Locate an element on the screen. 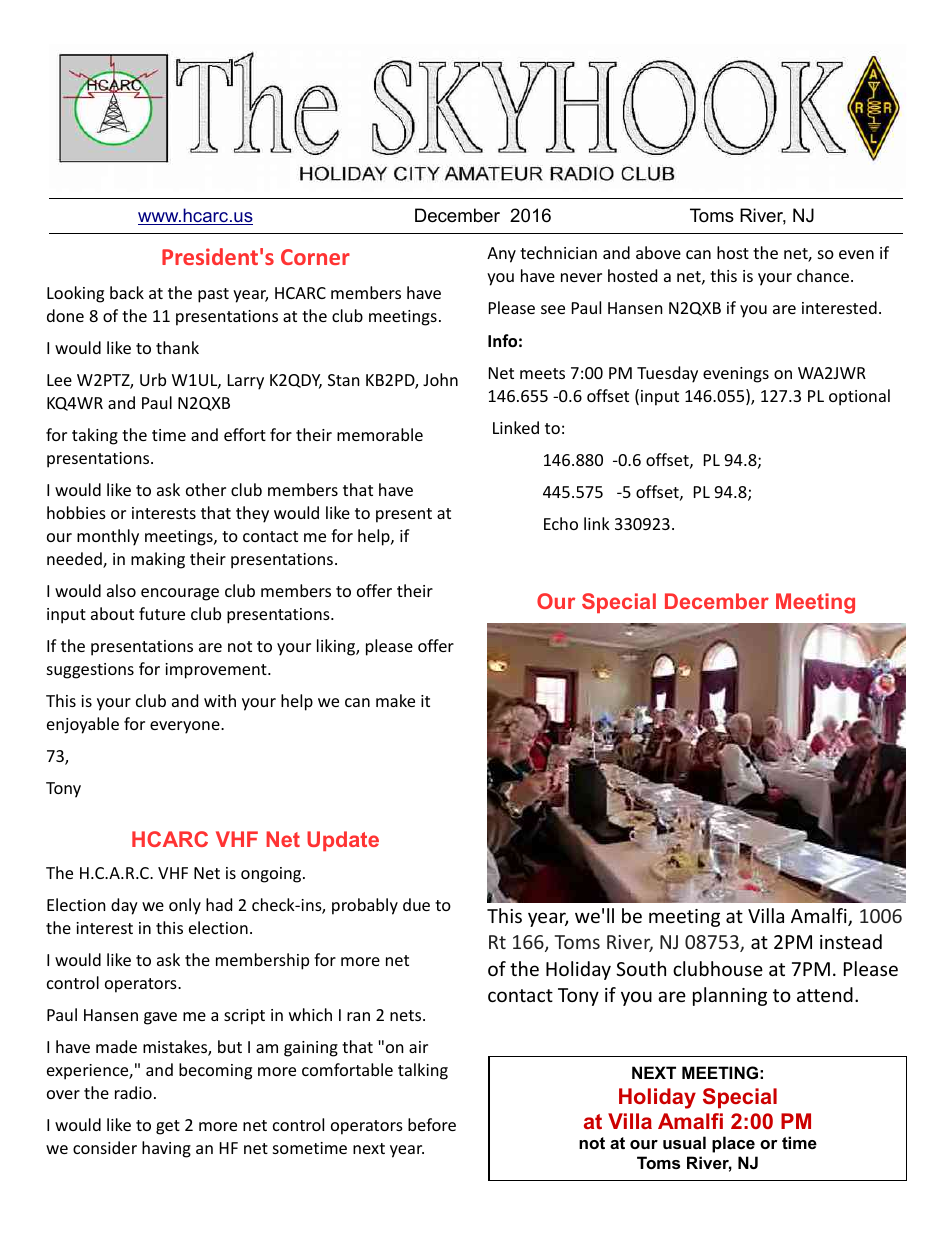  get is located at coordinates (168, 1127).
